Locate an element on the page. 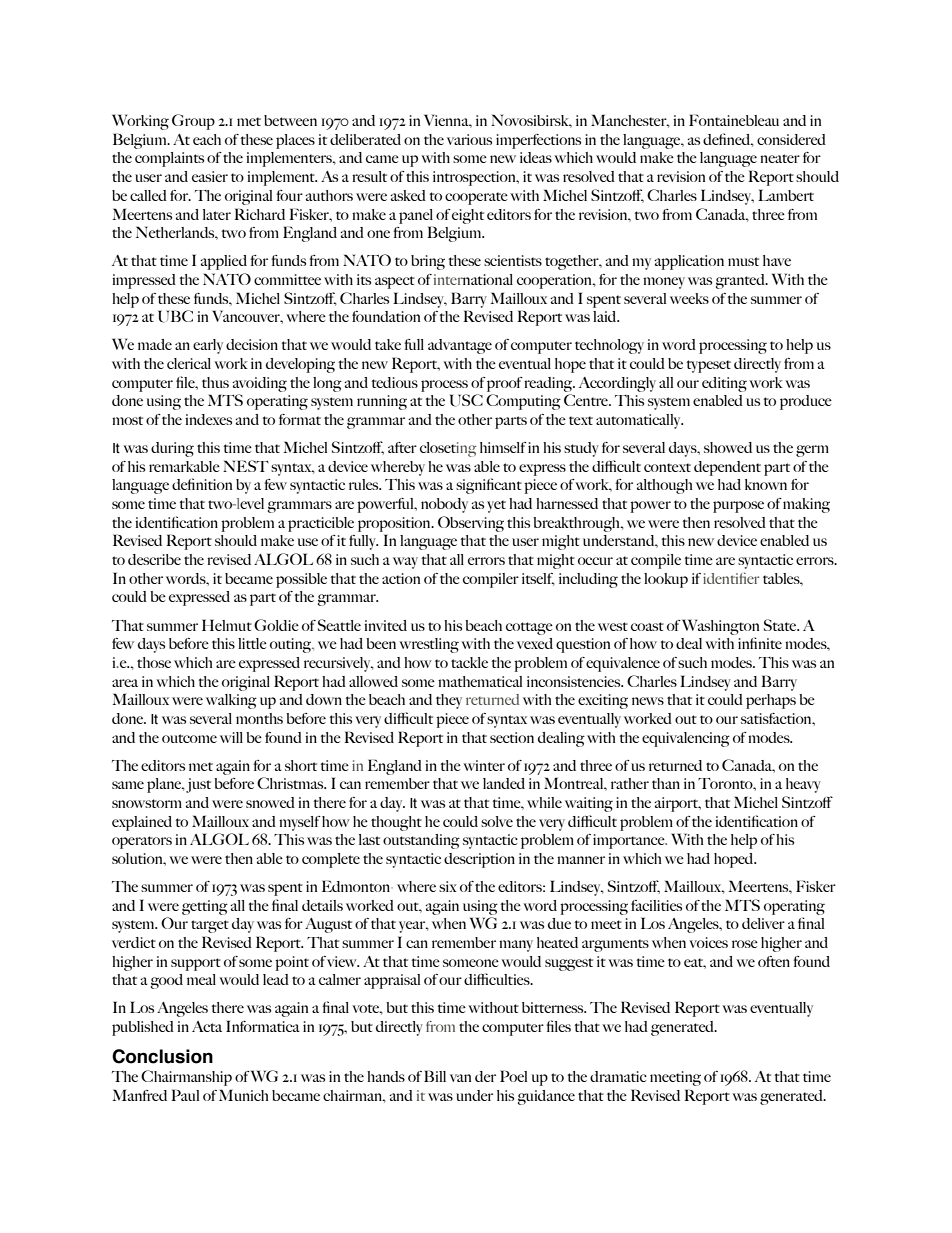 The height and width of the image is (1233, 952). Bill is located at coordinates (435, 1076).
